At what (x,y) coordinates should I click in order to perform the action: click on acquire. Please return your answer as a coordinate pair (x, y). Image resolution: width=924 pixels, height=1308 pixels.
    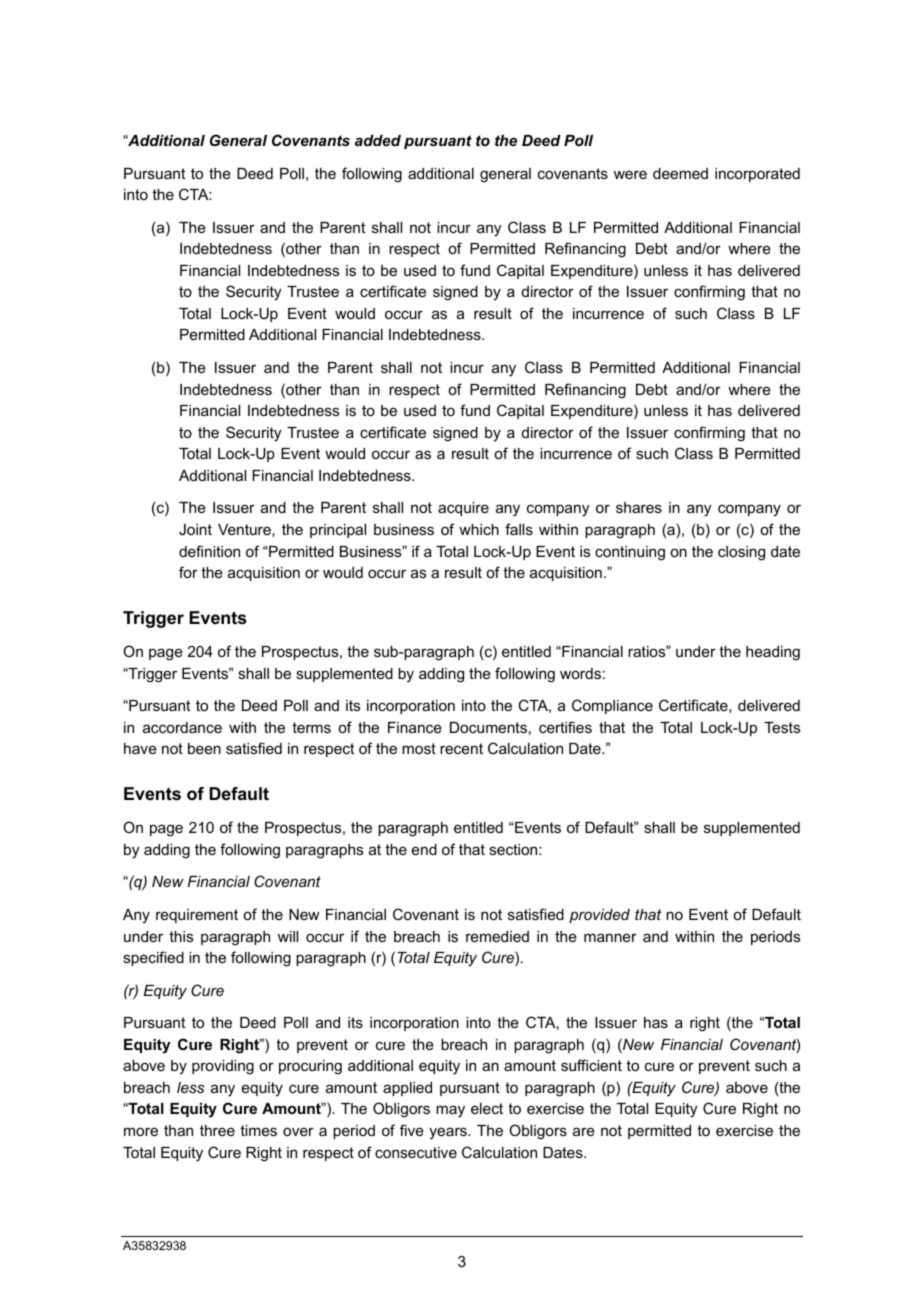
    Looking at the image, I should click on (463, 509).
